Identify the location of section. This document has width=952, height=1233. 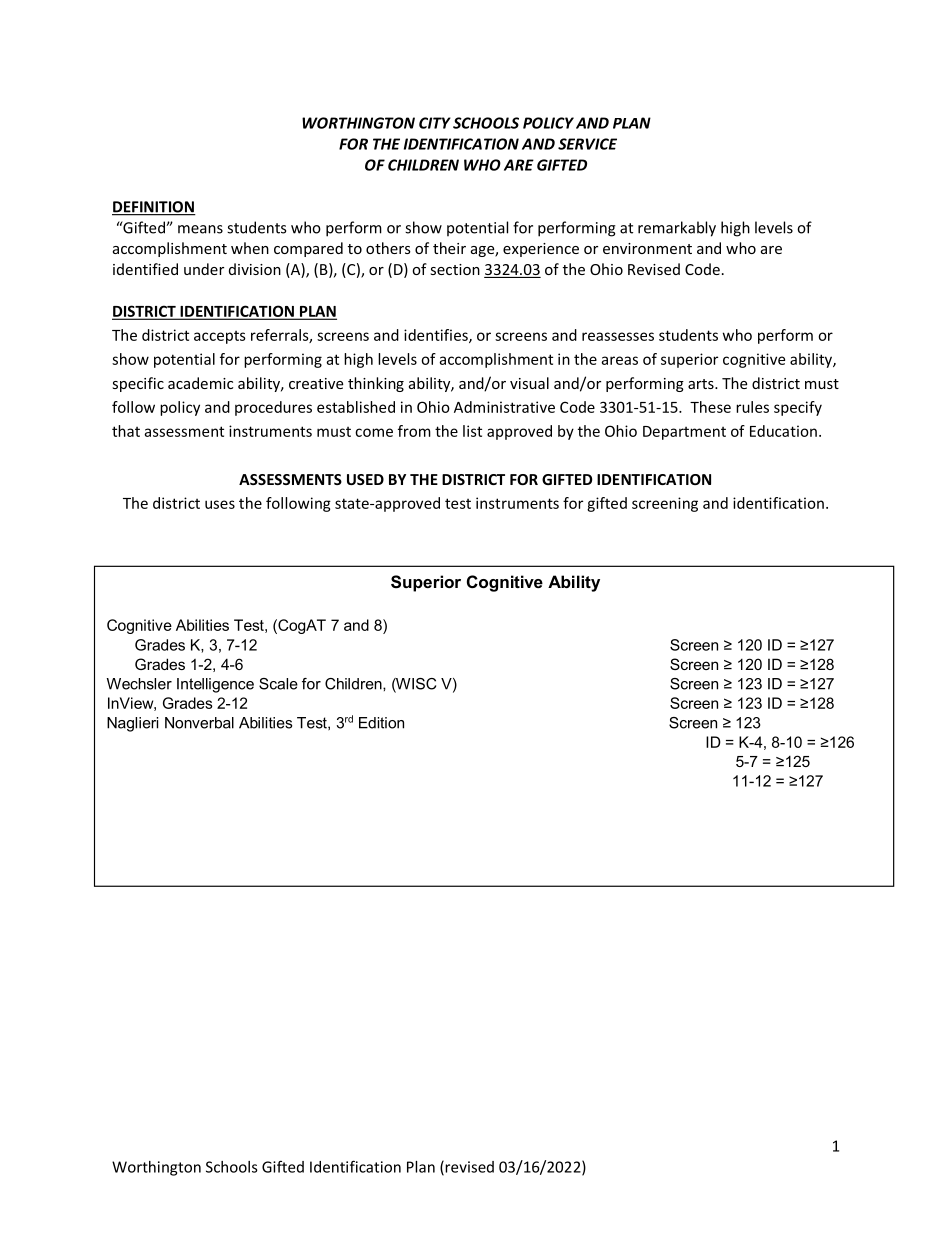
(455, 269).
